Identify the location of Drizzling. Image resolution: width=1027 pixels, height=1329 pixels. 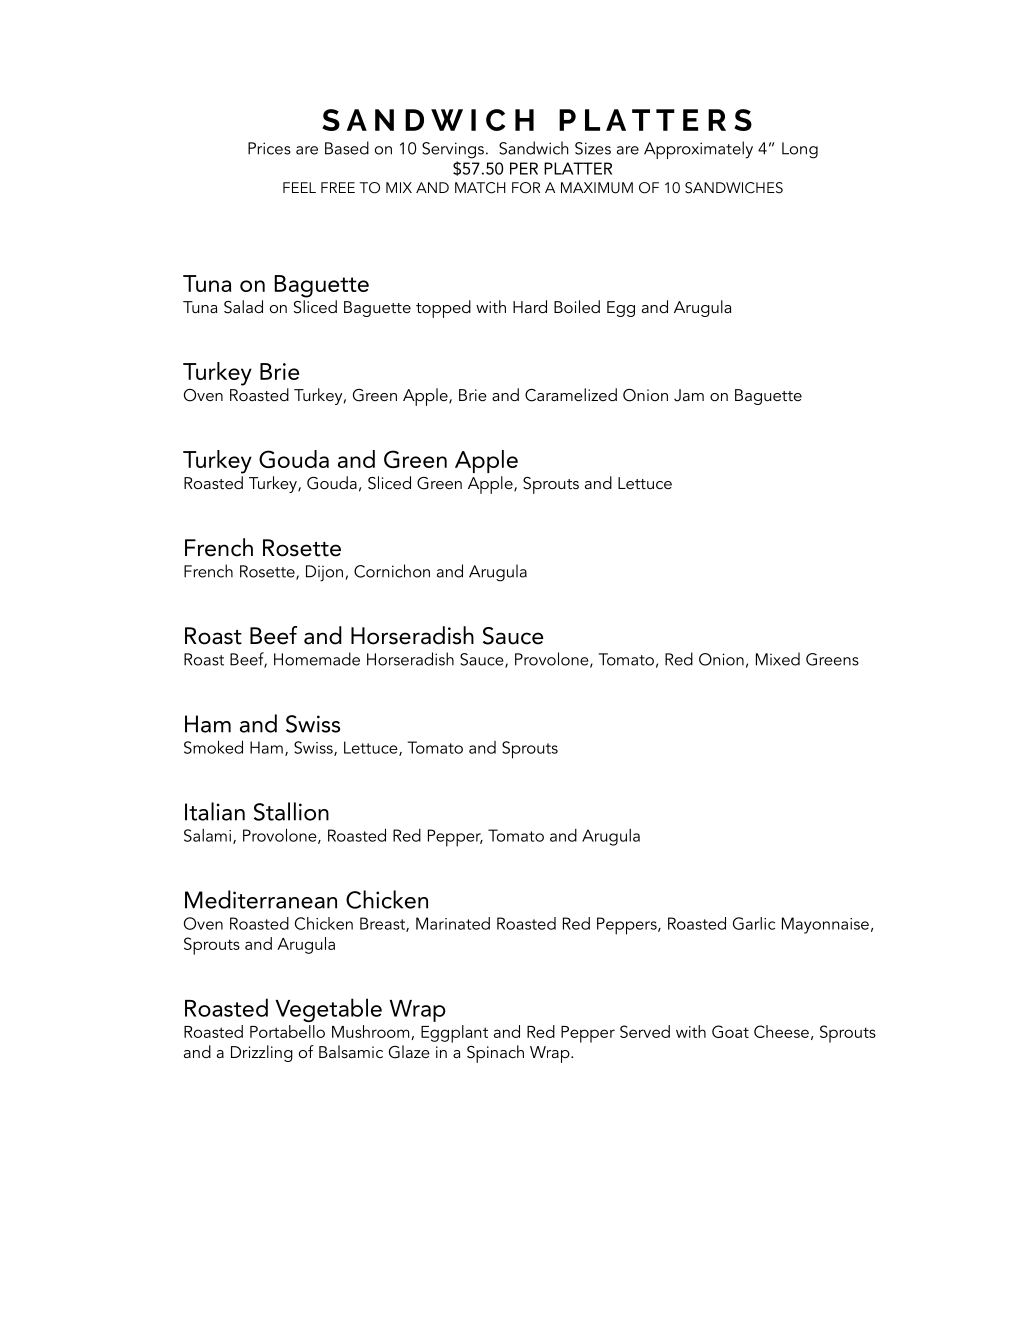
(262, 1053).
